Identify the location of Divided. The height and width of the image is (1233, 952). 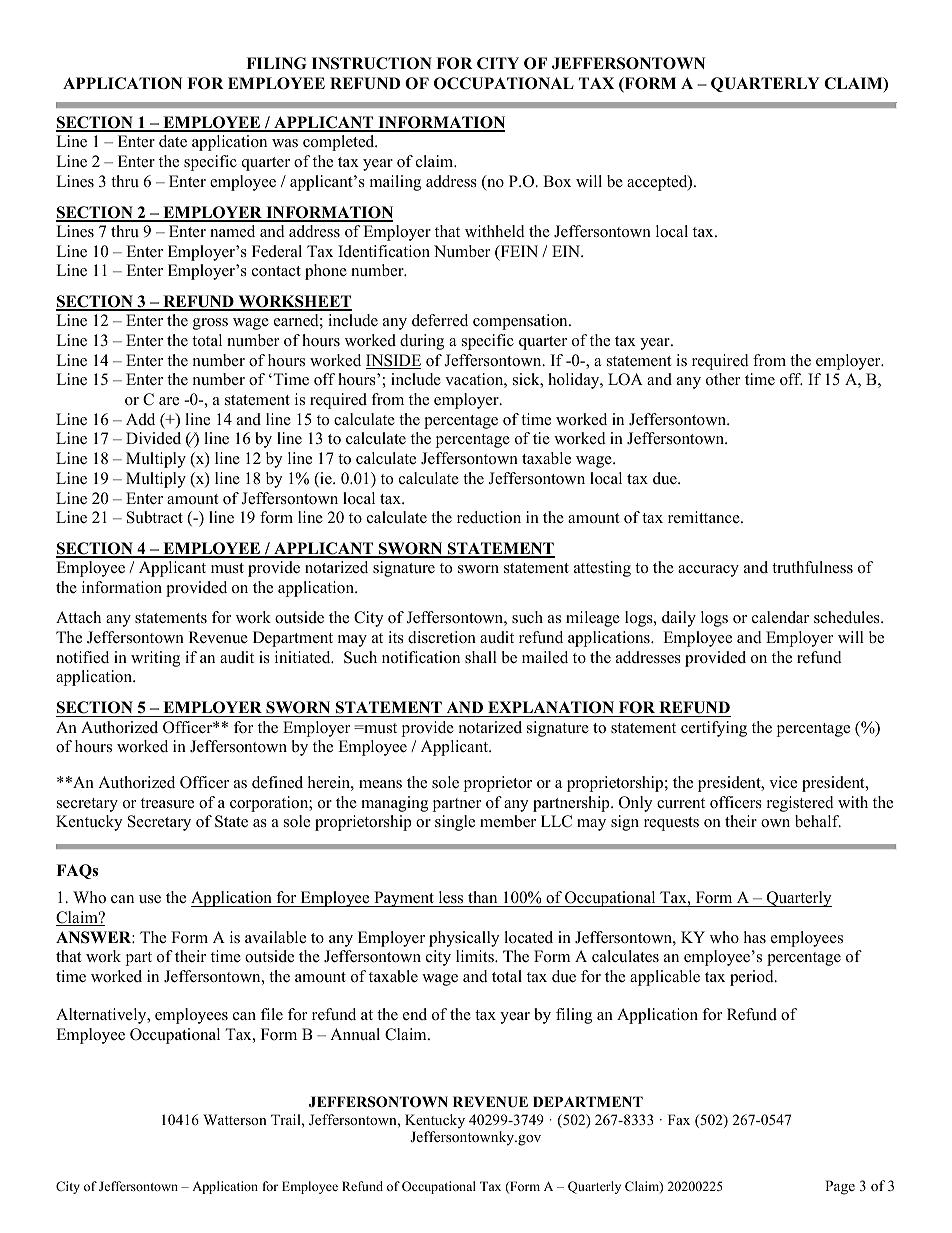
(153, 438).
